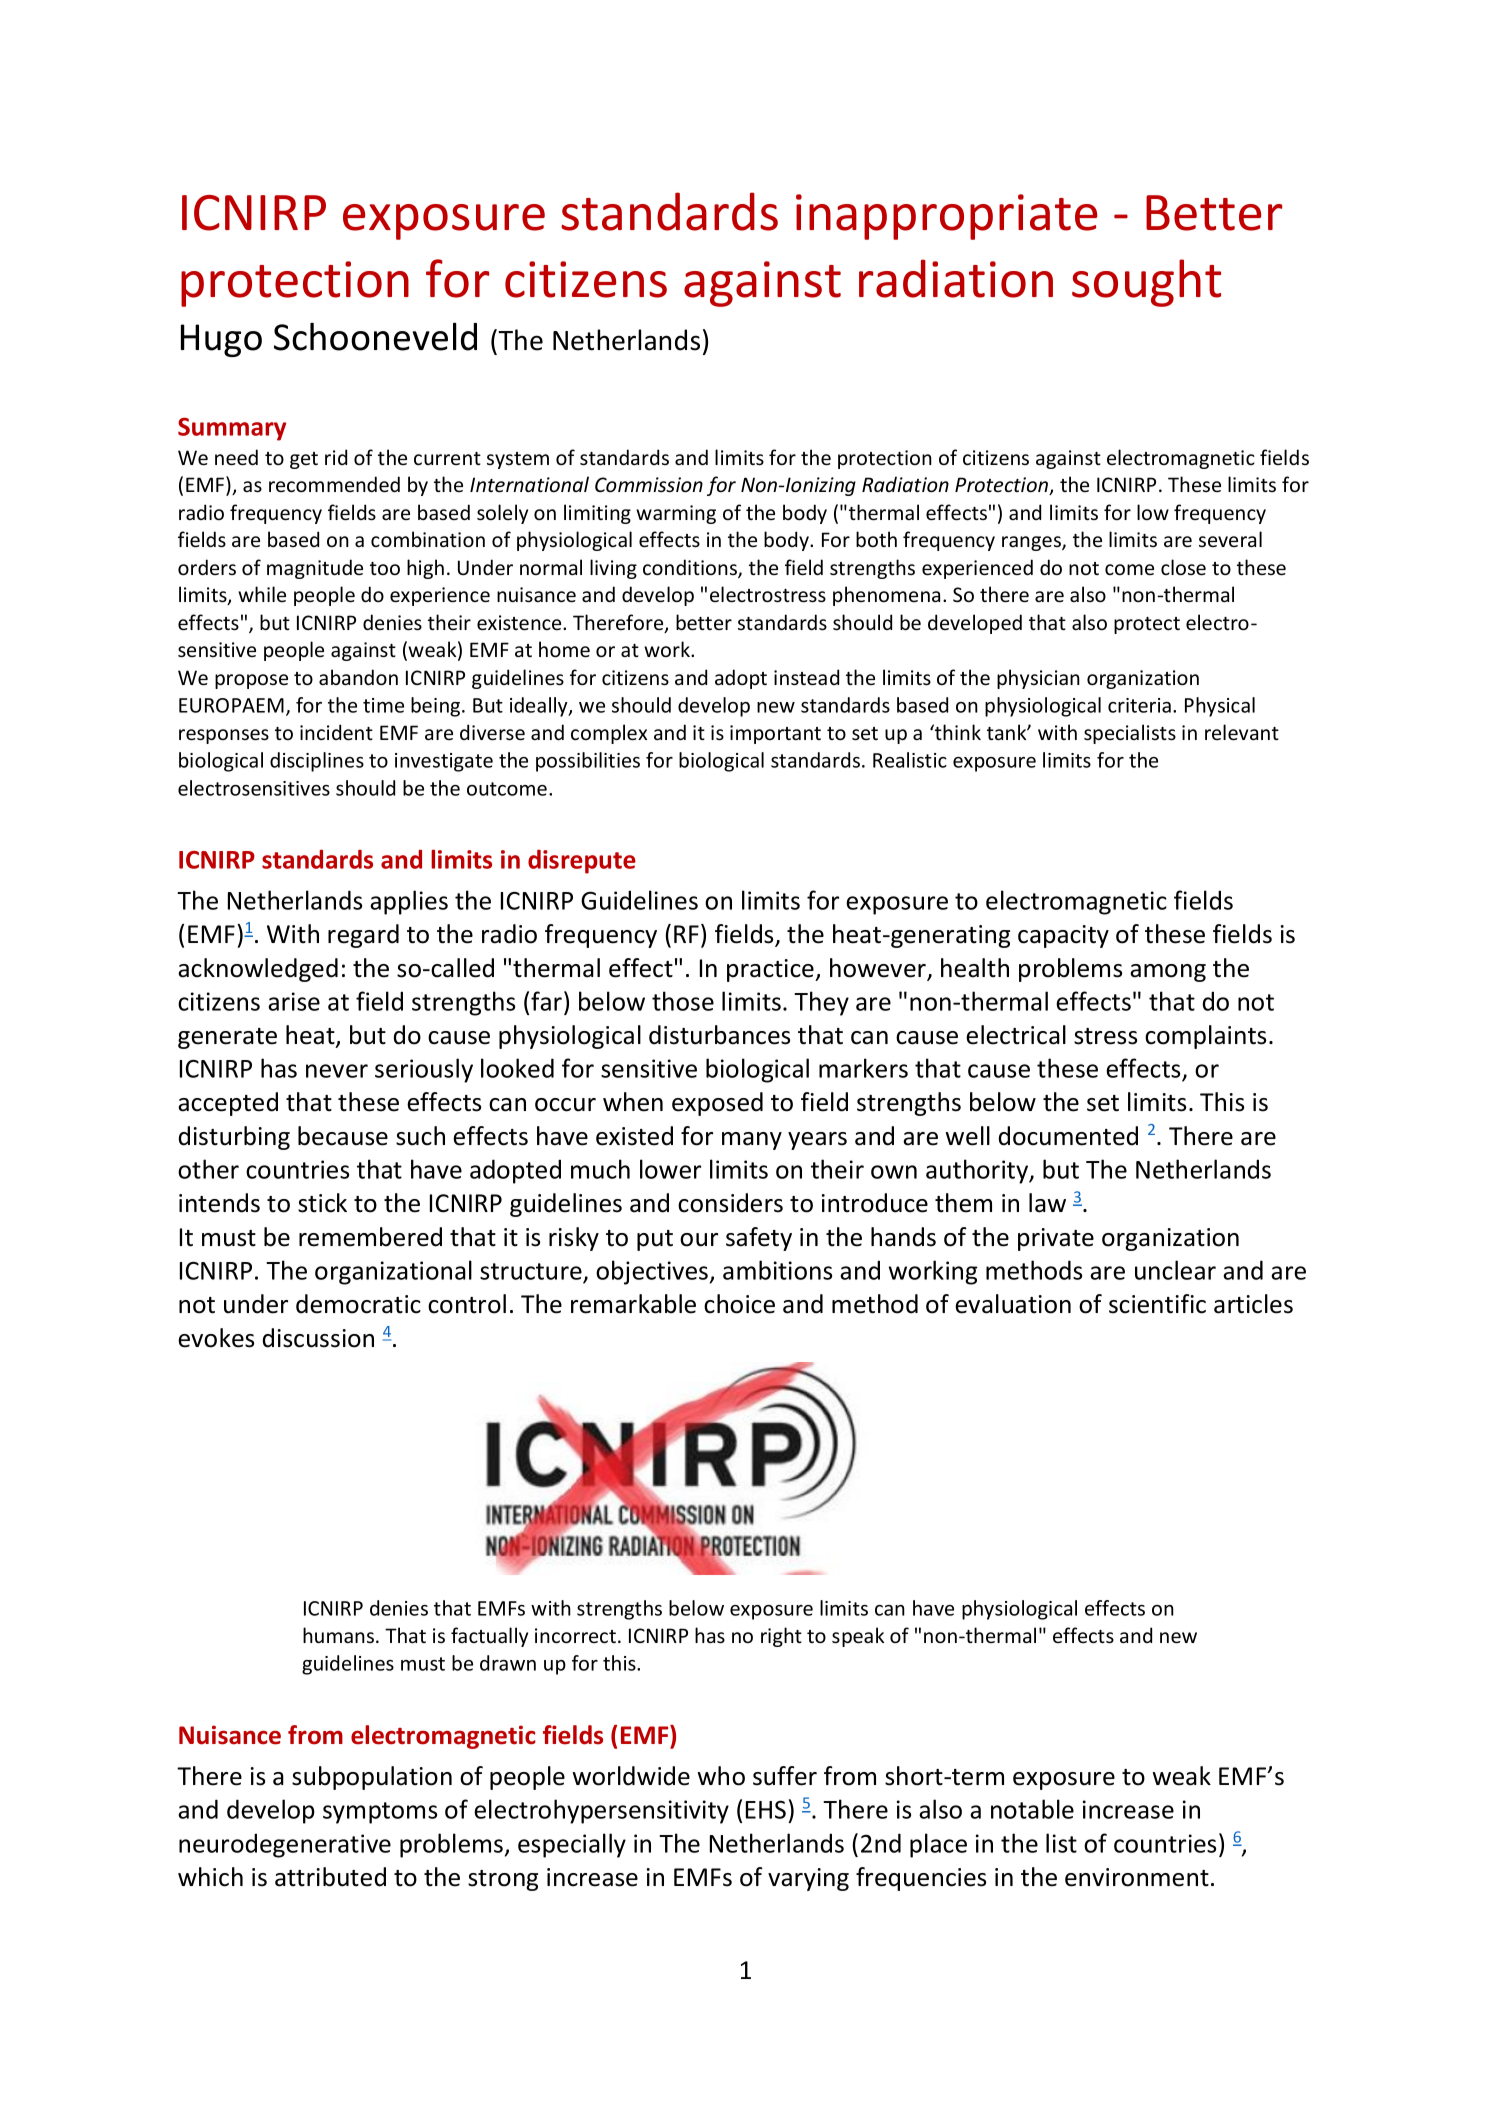 This screenshot has width=1491, height=2109. Describe the element at coordinates (318, 1338) in the screenshot. I see `discussion` at that location.
